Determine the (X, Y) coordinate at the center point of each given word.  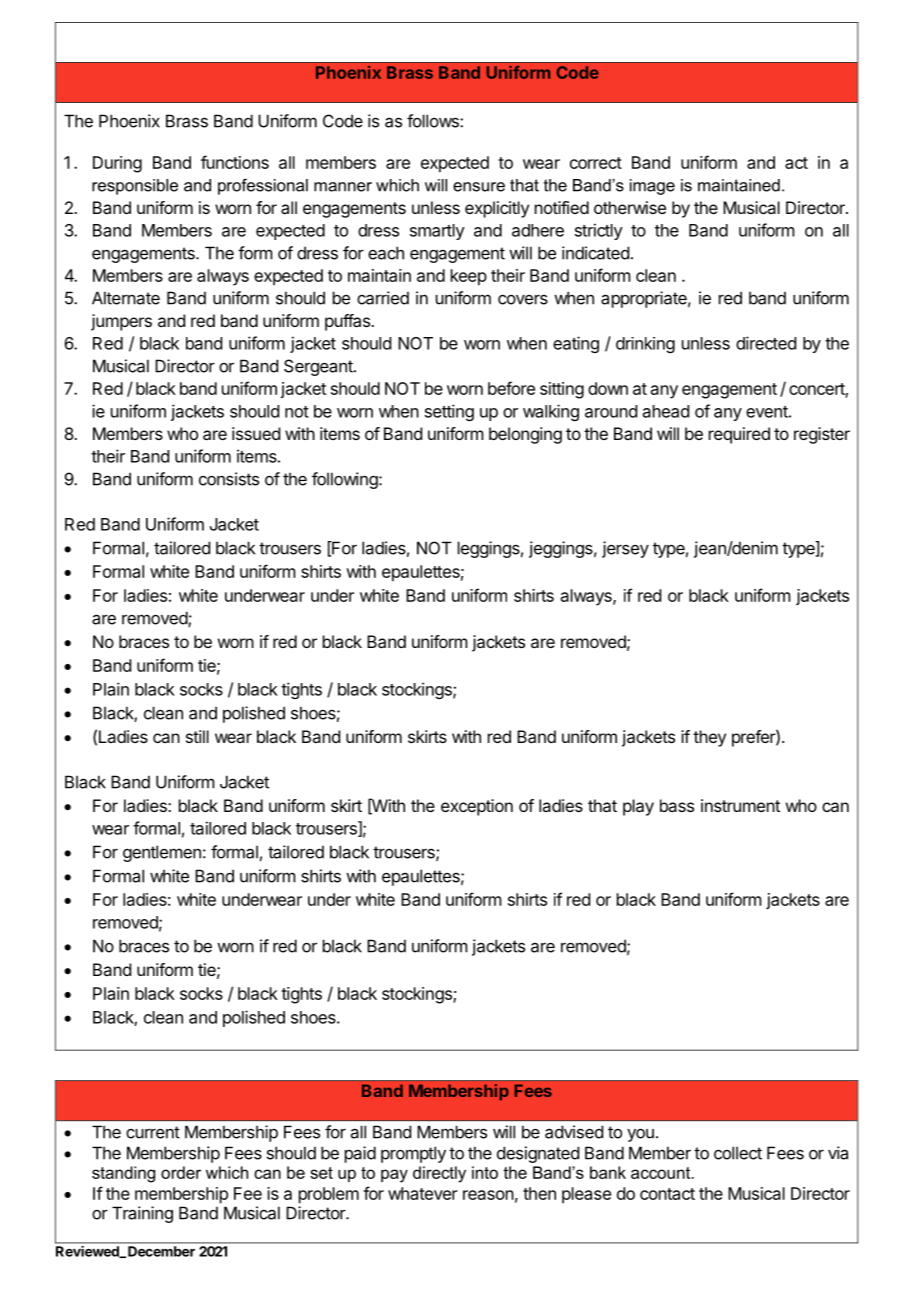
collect (738, 1153)
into (485, 1172)
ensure (479, 187)
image (652, 187)
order (181, 1172)
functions (235, 162)
